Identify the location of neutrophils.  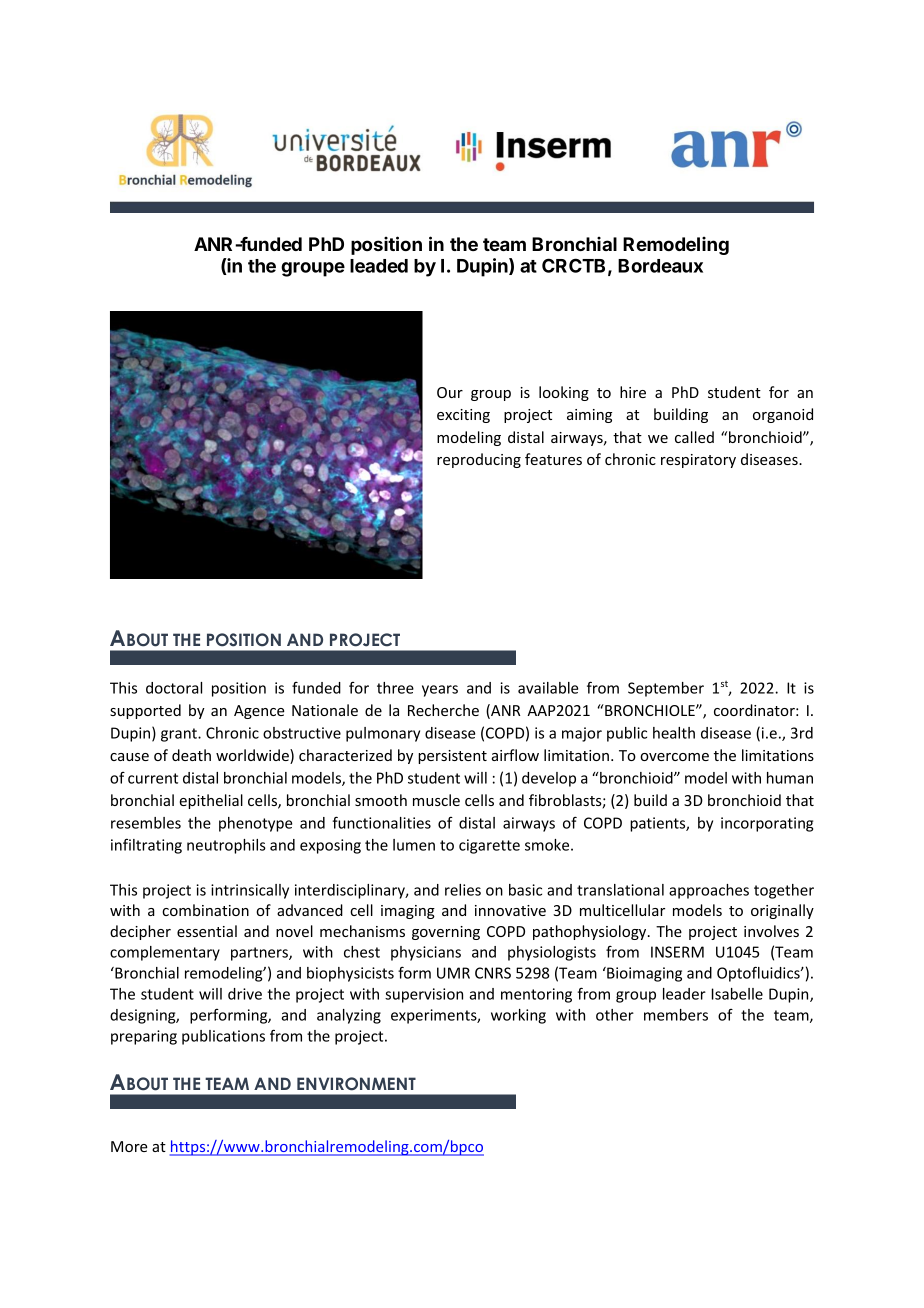
(226, 846).
